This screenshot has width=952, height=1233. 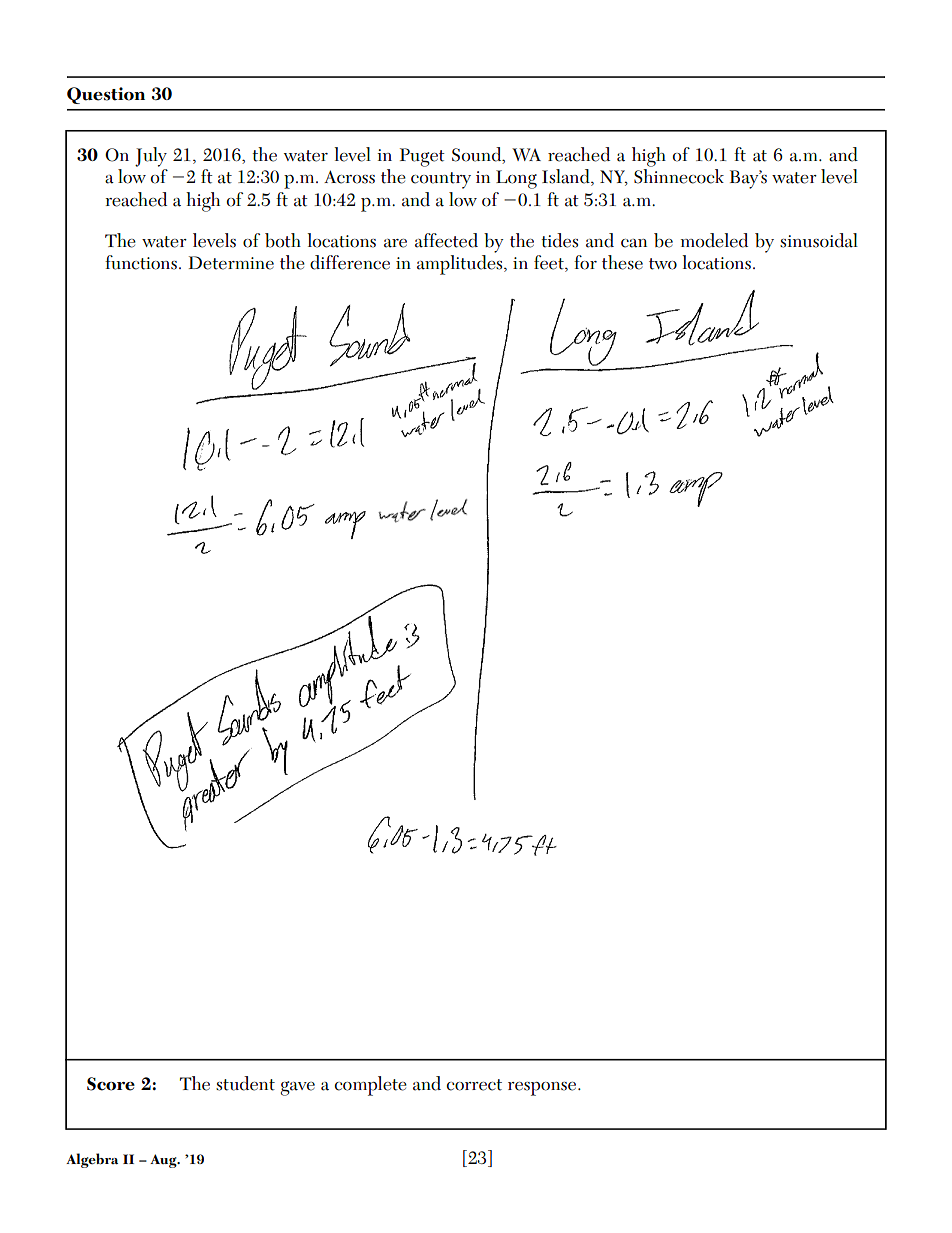 I want to click on complete, so click(x=370, y=1086).
